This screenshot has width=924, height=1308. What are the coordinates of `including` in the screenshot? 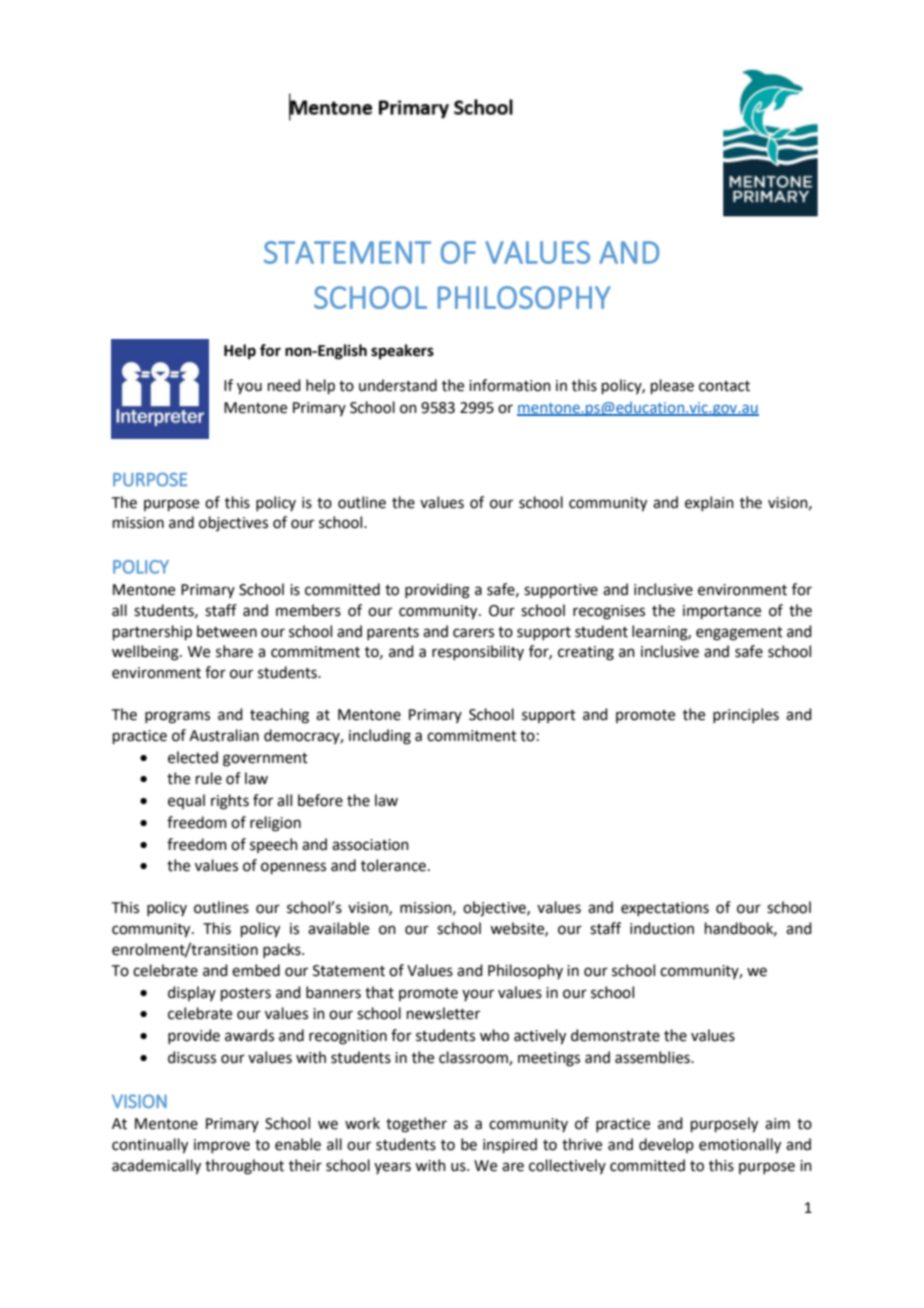 It's located at (380, 737).
